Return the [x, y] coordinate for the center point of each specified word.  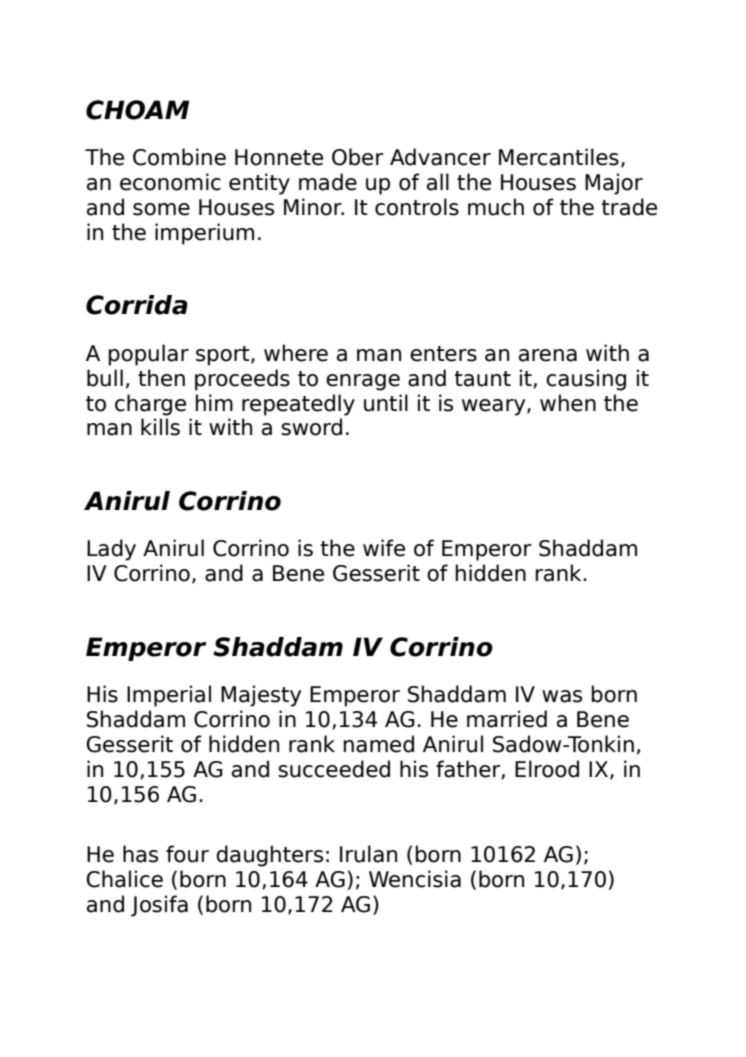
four [187, 854]
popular [149, 355]
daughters [269, 856]
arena [548, 355]
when [568, 403]
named [379, 744]
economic [170, 182]
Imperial [169, 696]
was [562, 696]
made [328, 182]
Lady [111, 550]
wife [384, 548]
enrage [363, 382]
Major [614, 184]
